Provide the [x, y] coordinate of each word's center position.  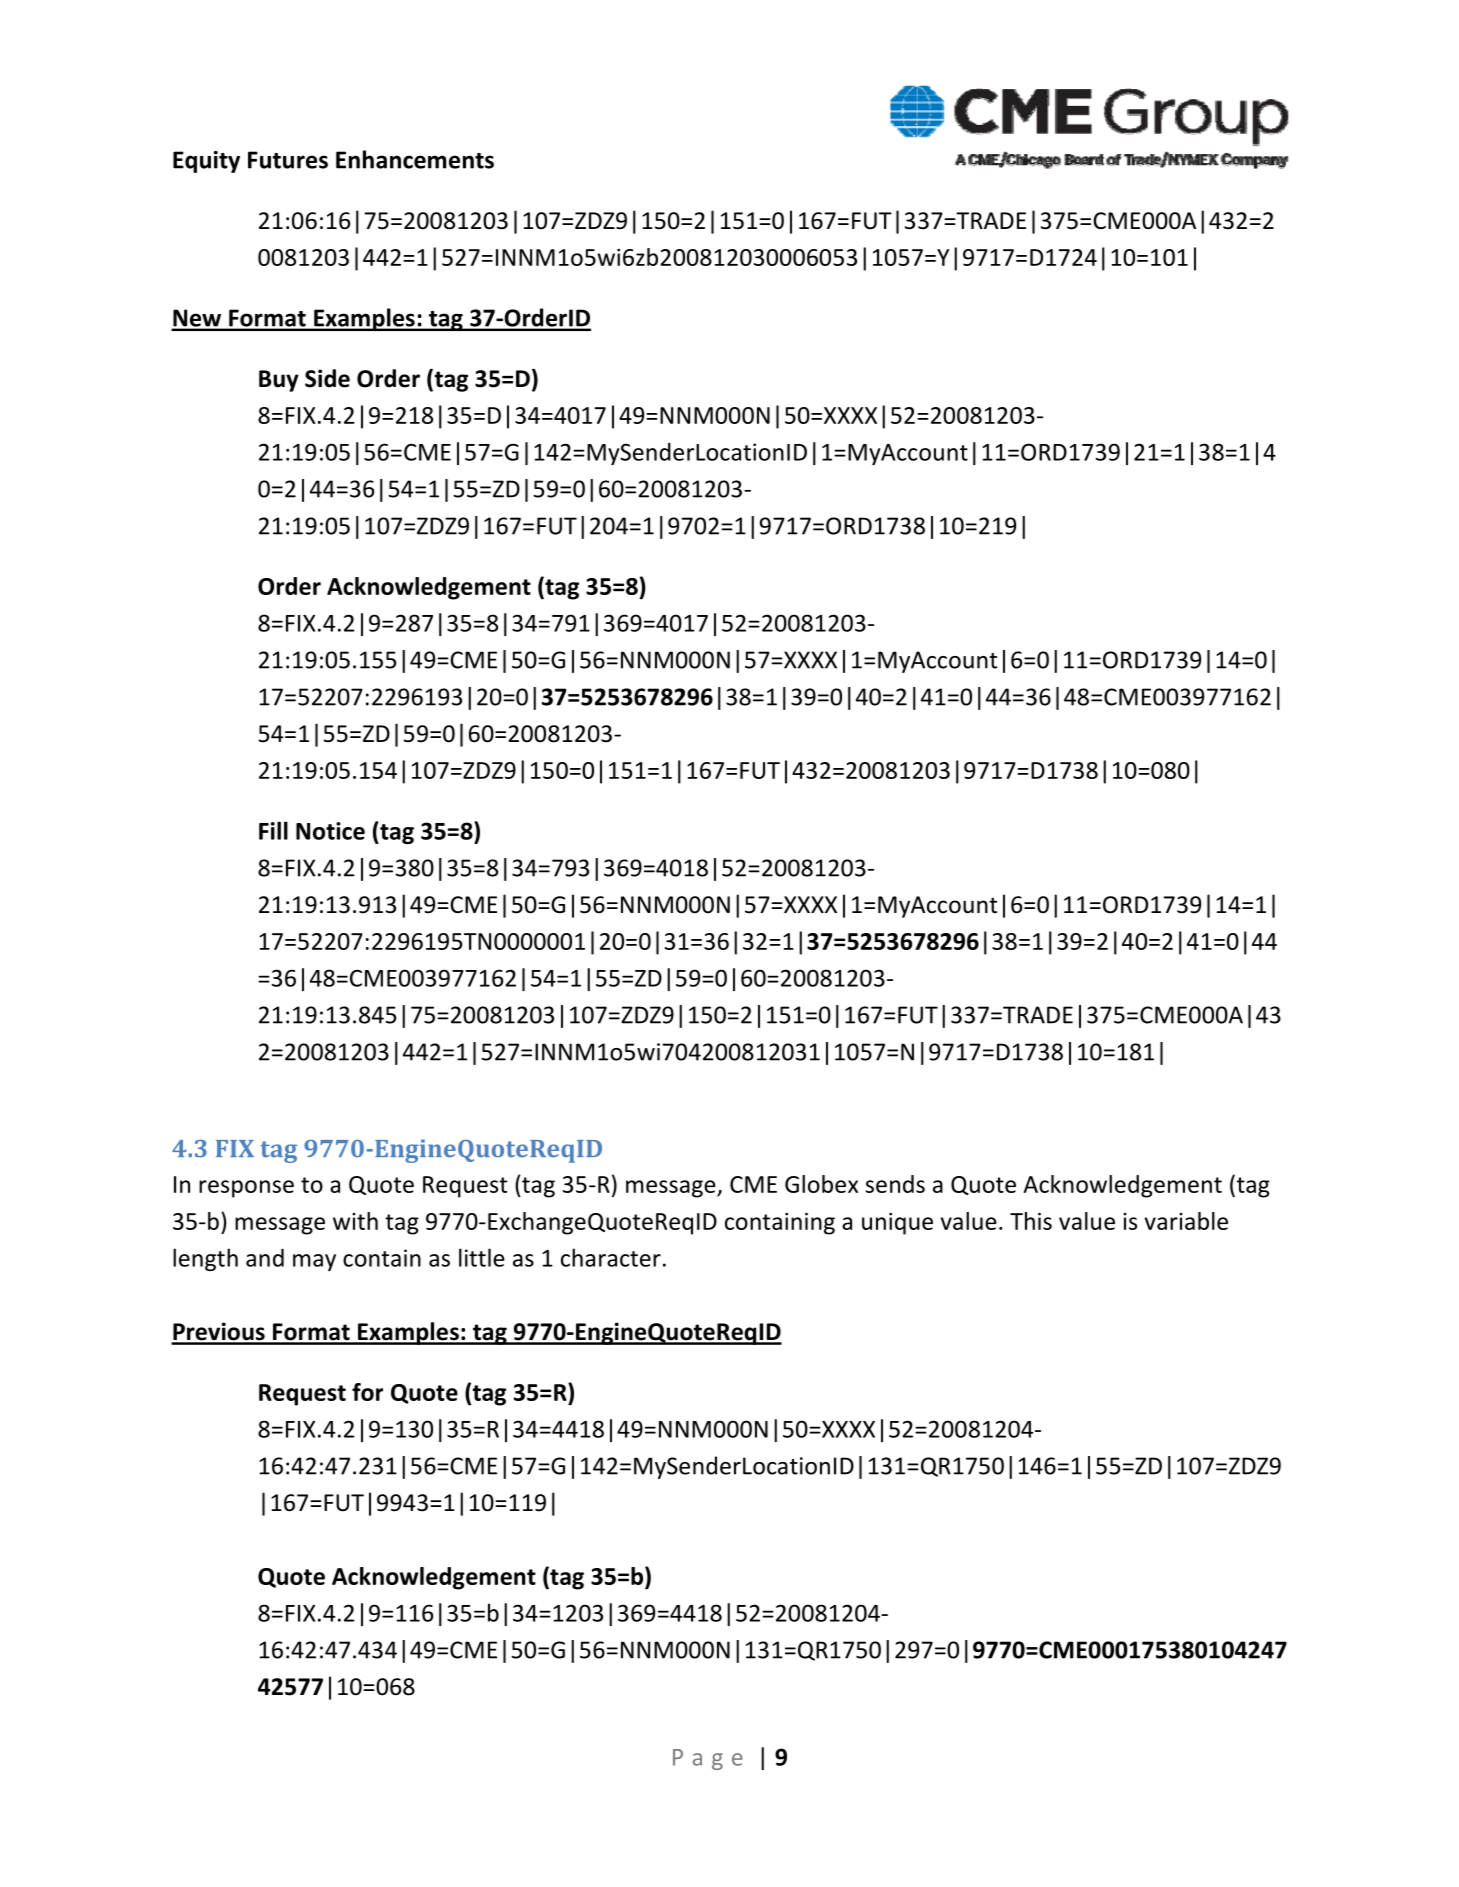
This [1031, 1221]
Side [327, 378]
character [611, 1257]
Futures [288, 160]
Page [708, 1759]
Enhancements [415, 159]
